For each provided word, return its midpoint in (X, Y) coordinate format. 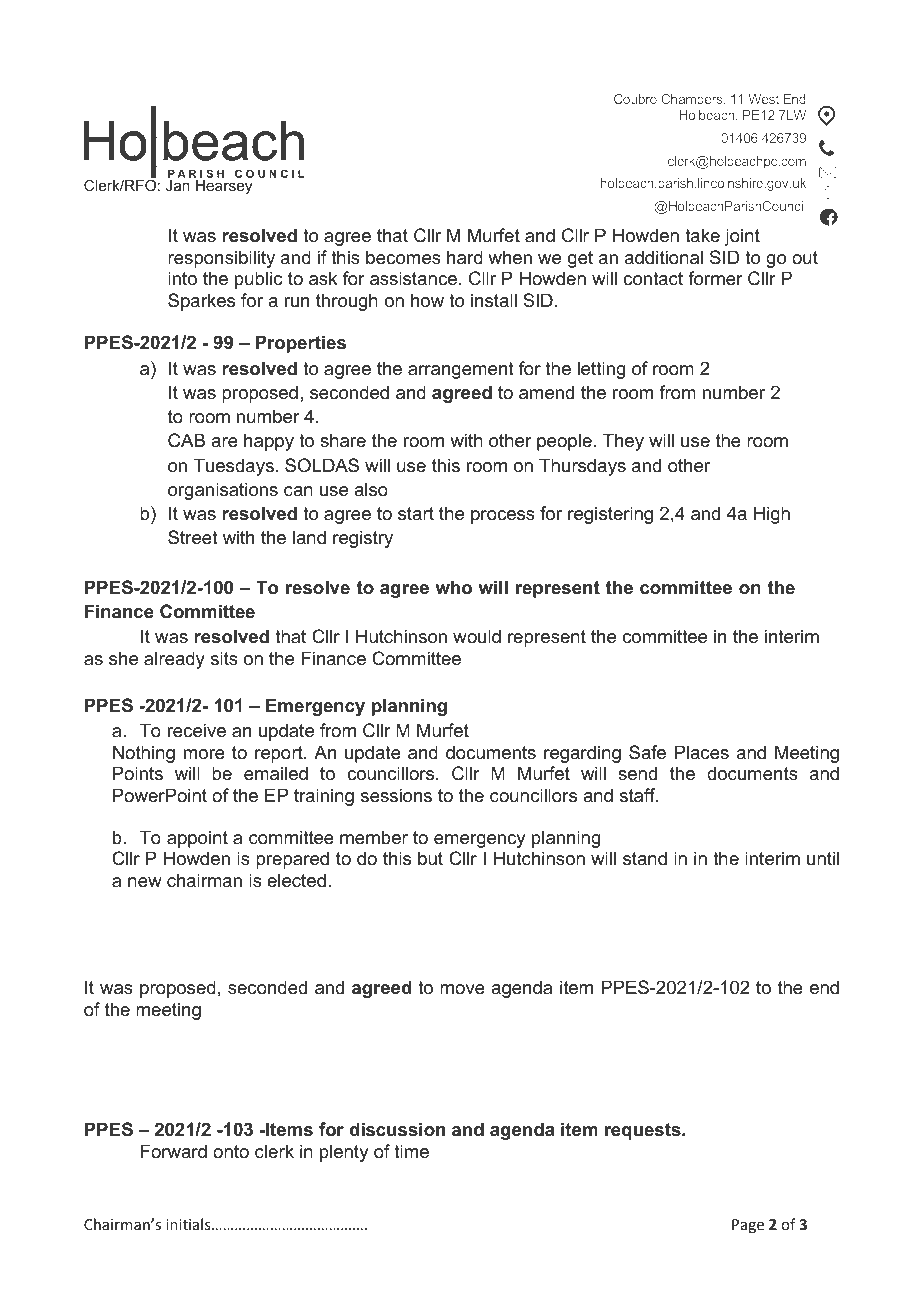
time (411, 1151)
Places (702, 752)
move (462, 989)
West (763, 99)
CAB (186, 440)
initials (189, 1224)
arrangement (461, 370)
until (823, 858)
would (477, 636)
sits (224, 658)
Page (748, 1226)
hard (465, 257)
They (623, 442)
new (145, 882)
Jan (178, 185)
